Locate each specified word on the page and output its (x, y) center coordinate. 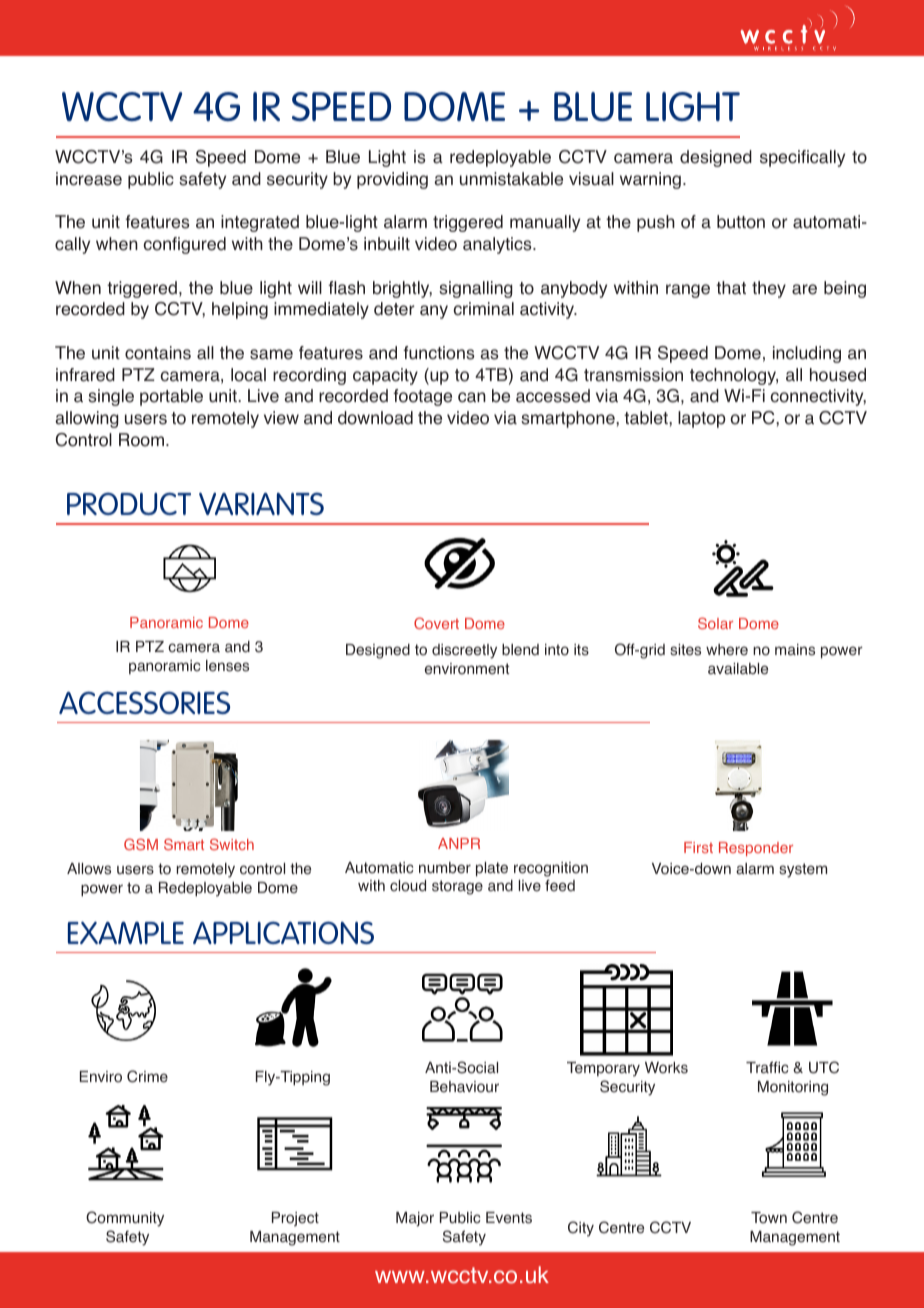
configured (185, 245)
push (656, 223)
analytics (498, 245)
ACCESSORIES (144, 702)
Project (295, 1219)
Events (509, 1218)
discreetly (464, 651)
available (738, 669)
